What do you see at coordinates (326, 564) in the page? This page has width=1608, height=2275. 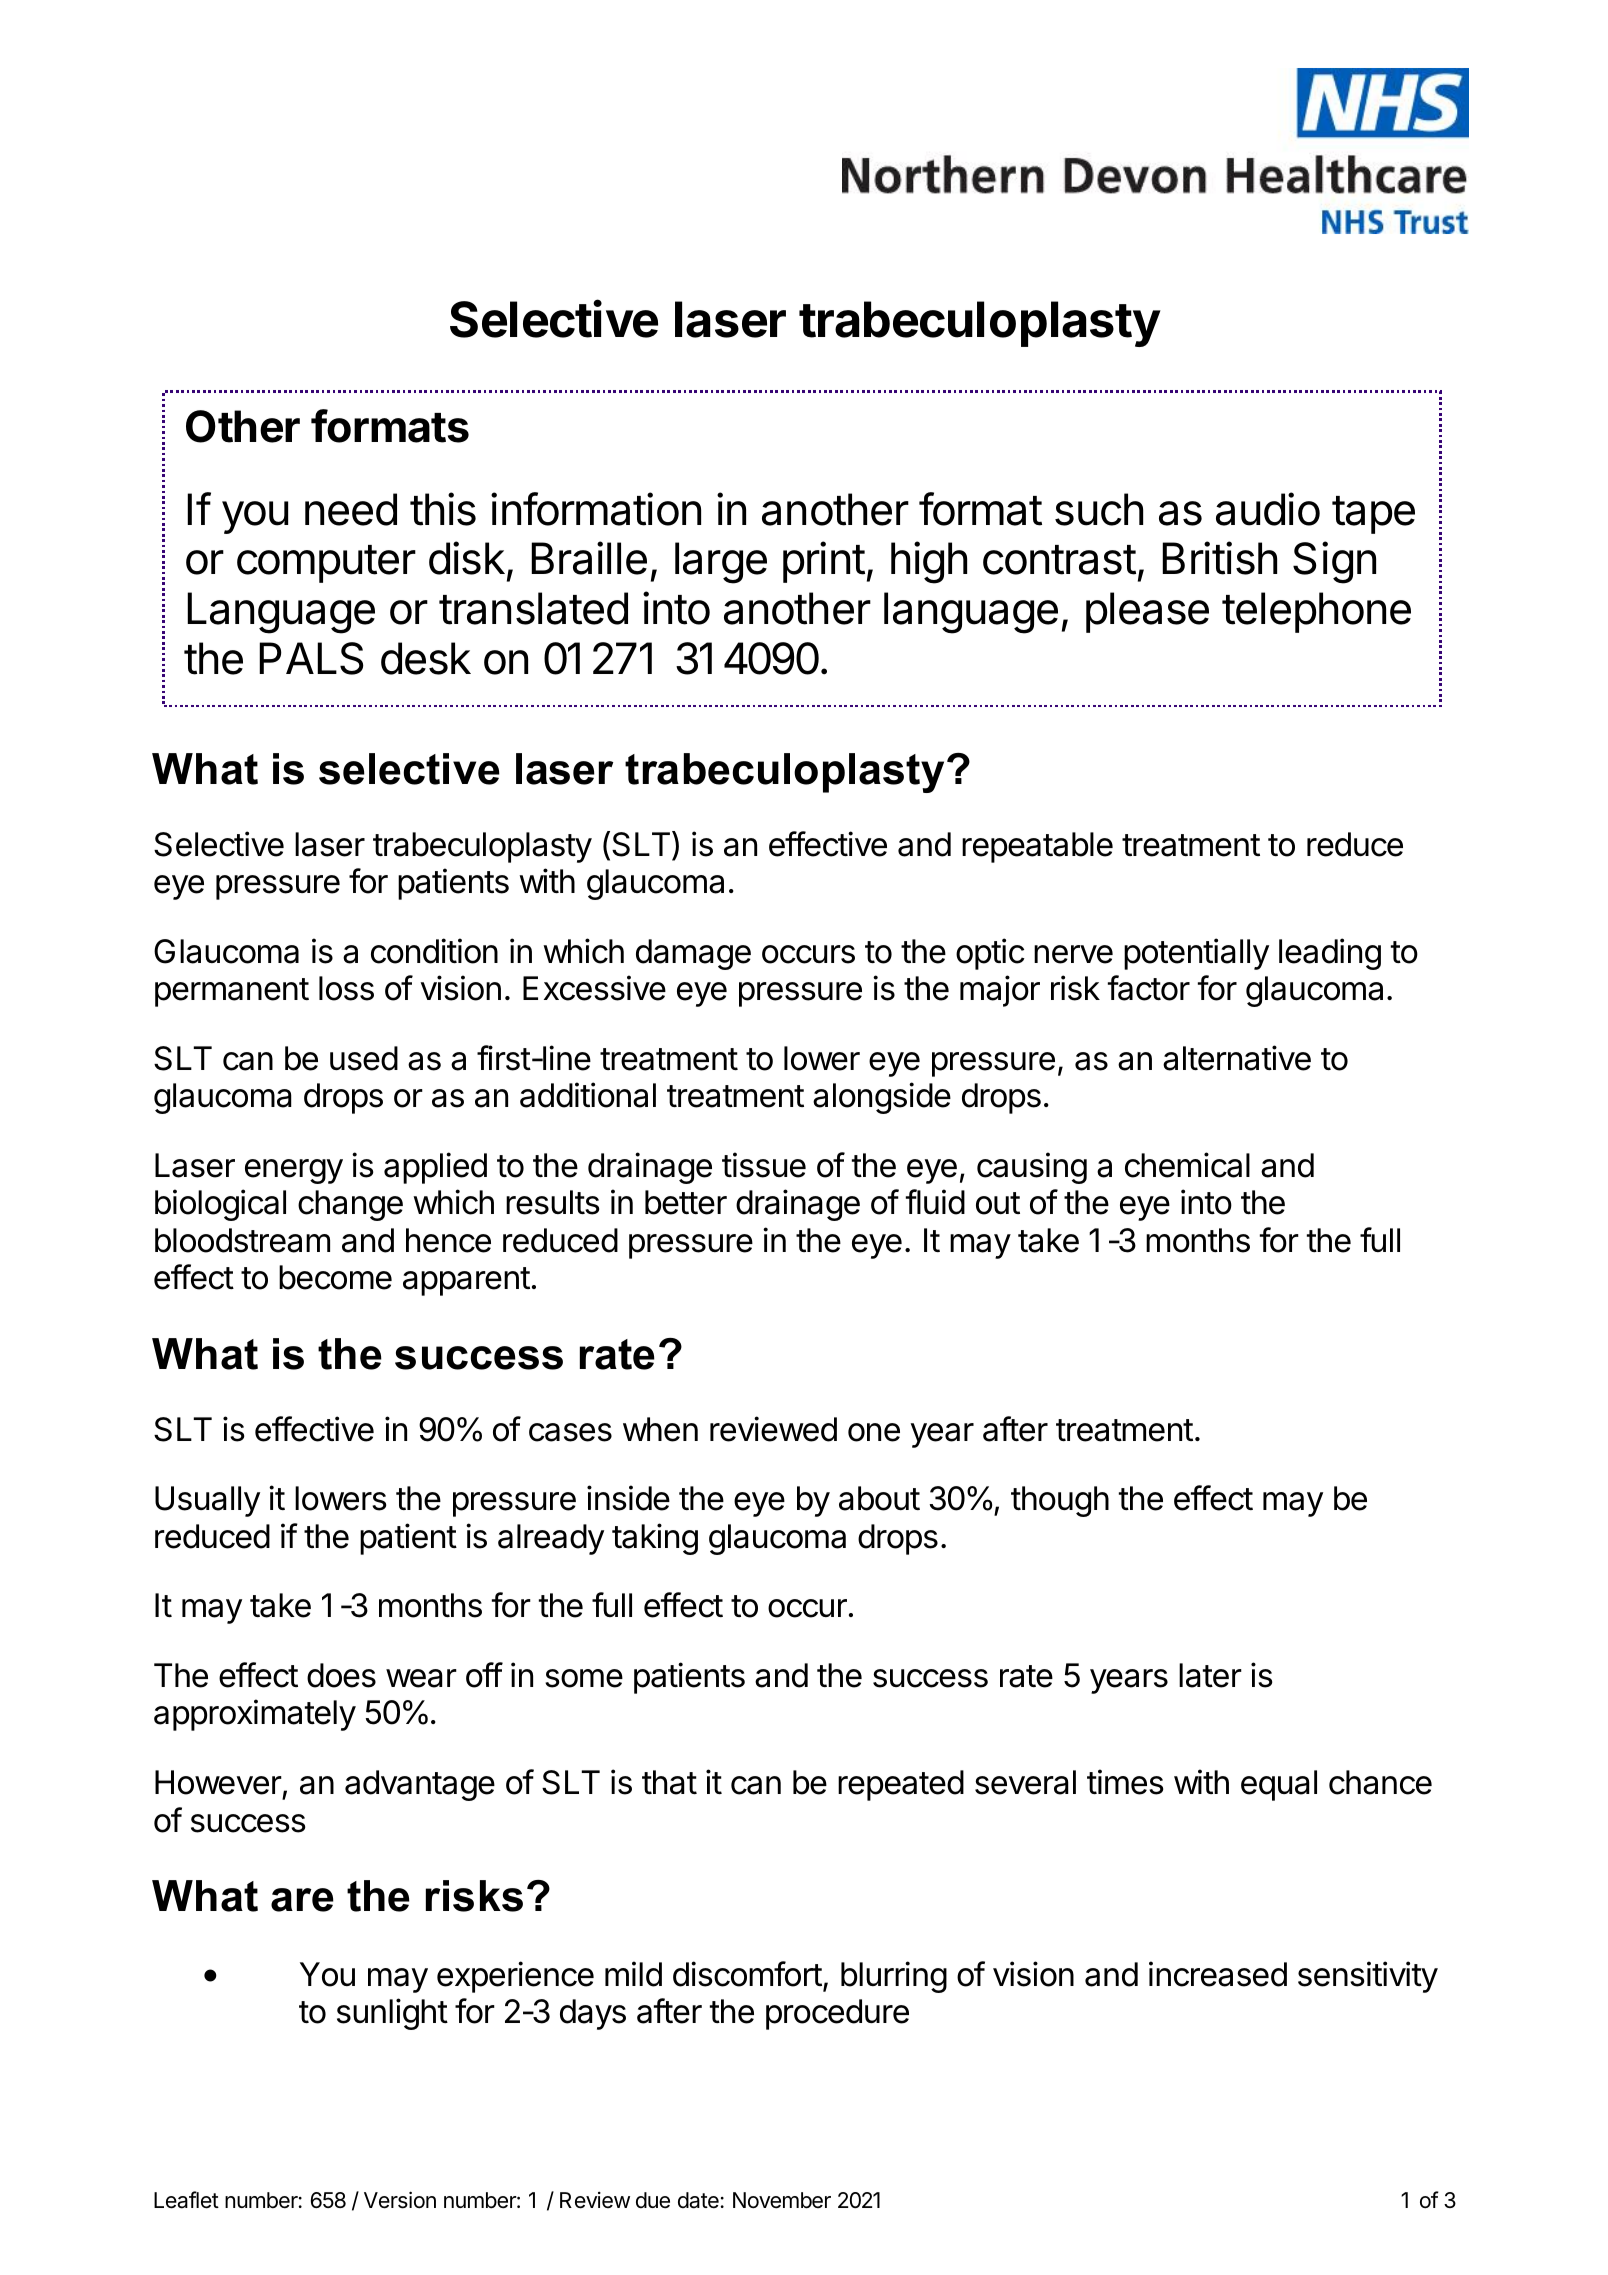 I see `computer` at bounding box center [326, 564].
